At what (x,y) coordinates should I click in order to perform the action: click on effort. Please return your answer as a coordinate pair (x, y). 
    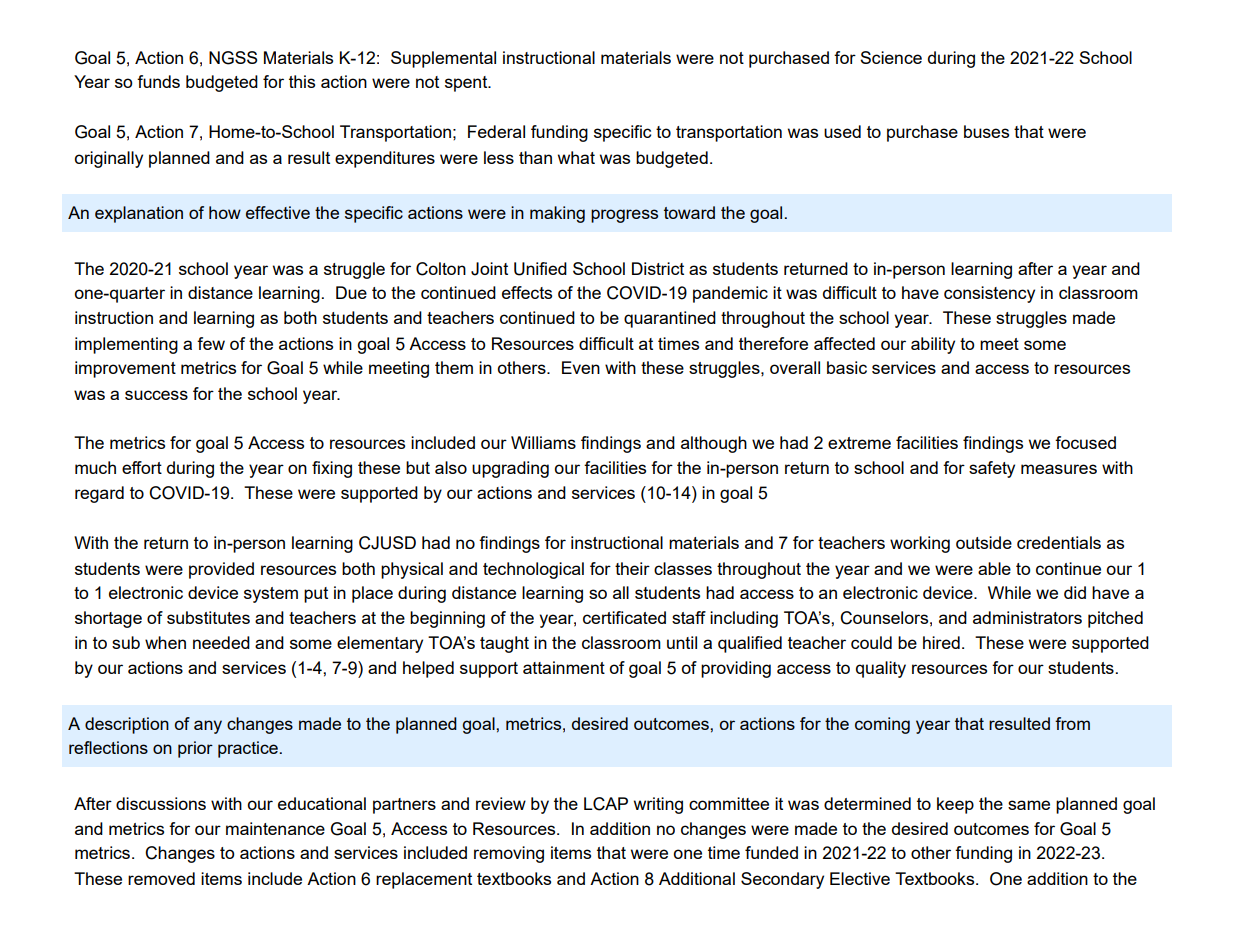
    Looking at the image, I should click on (142, 467).
